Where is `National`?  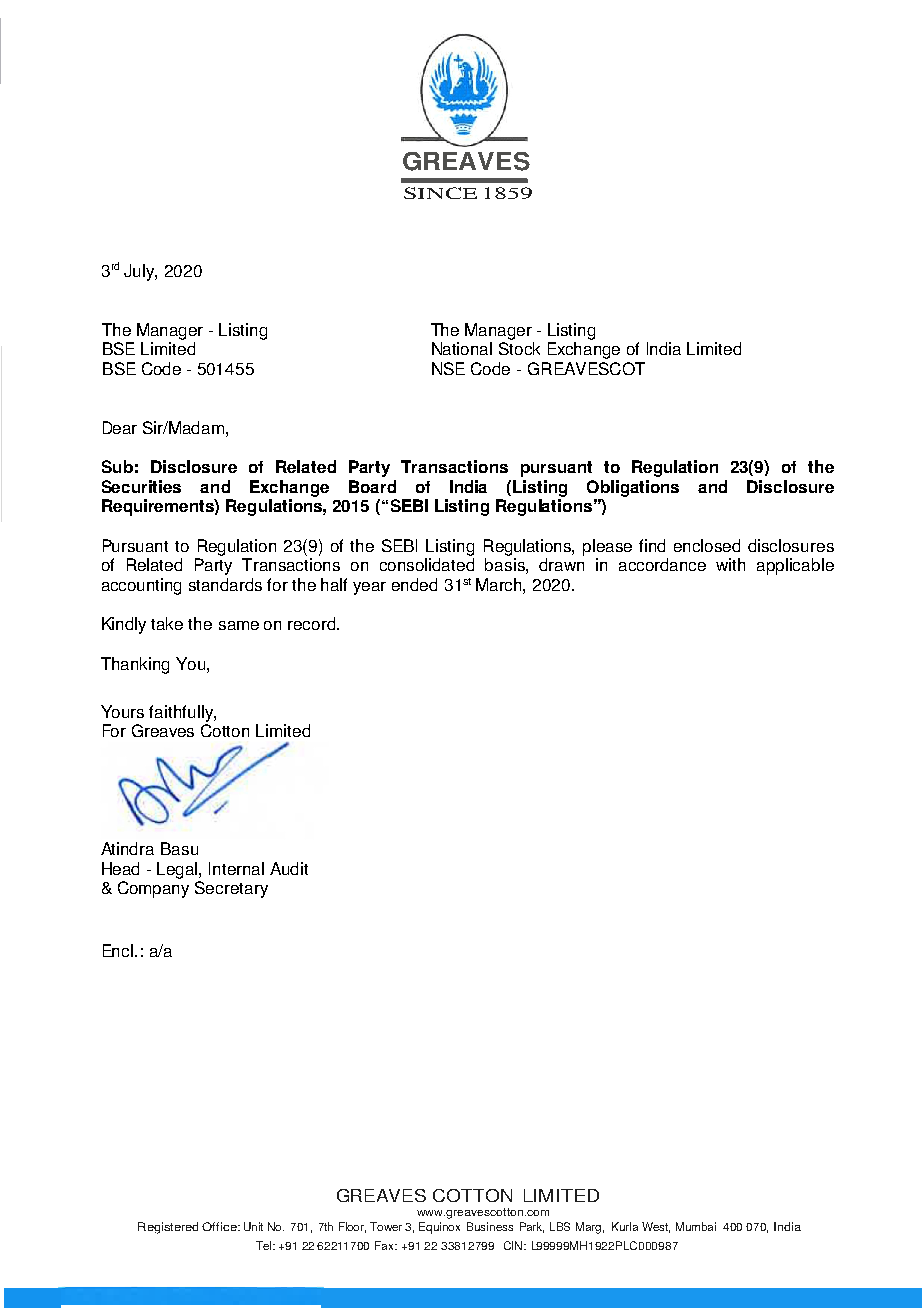
National is located at coordinates (462, 348).
